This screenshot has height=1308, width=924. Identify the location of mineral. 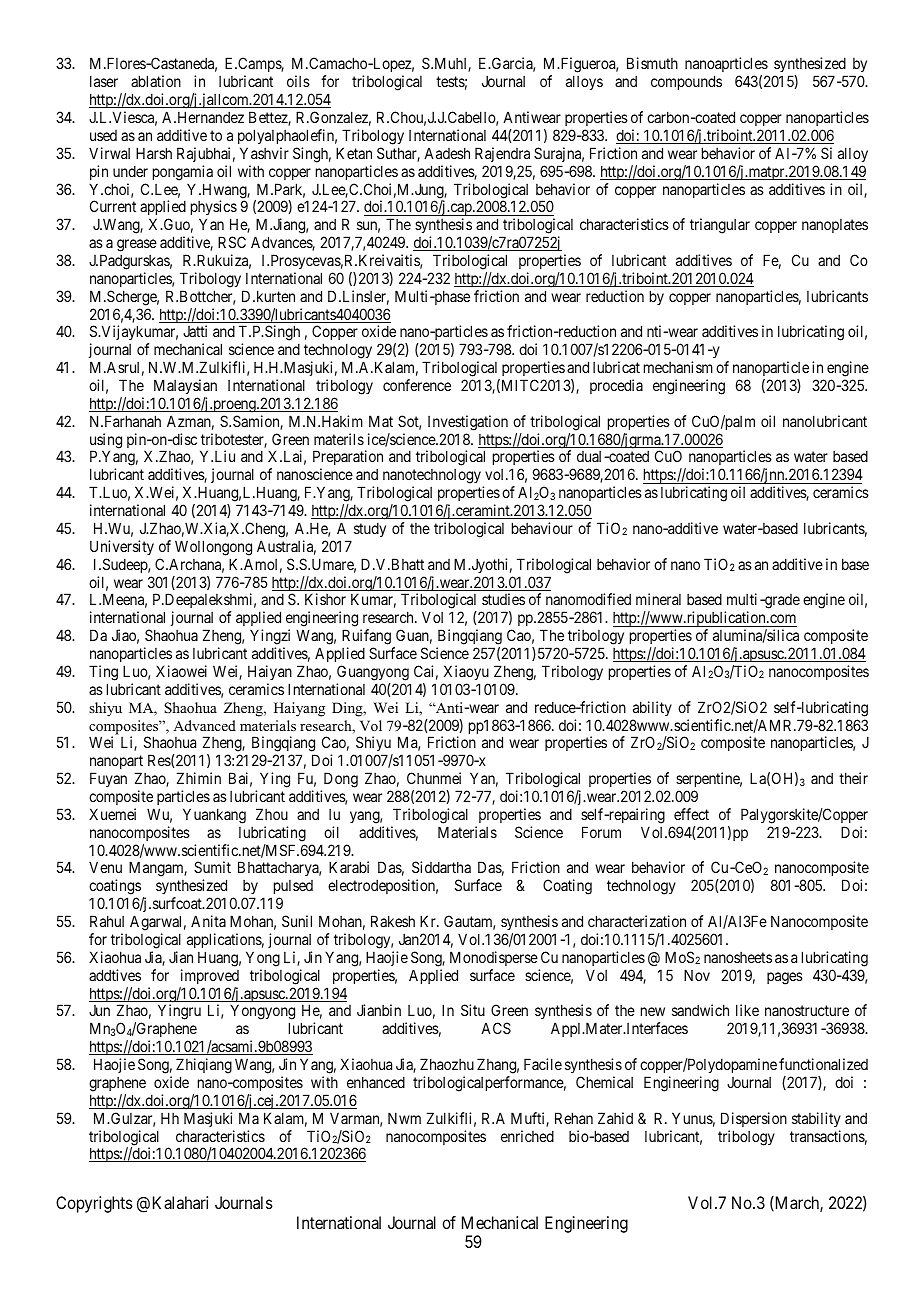
(658, 599).
